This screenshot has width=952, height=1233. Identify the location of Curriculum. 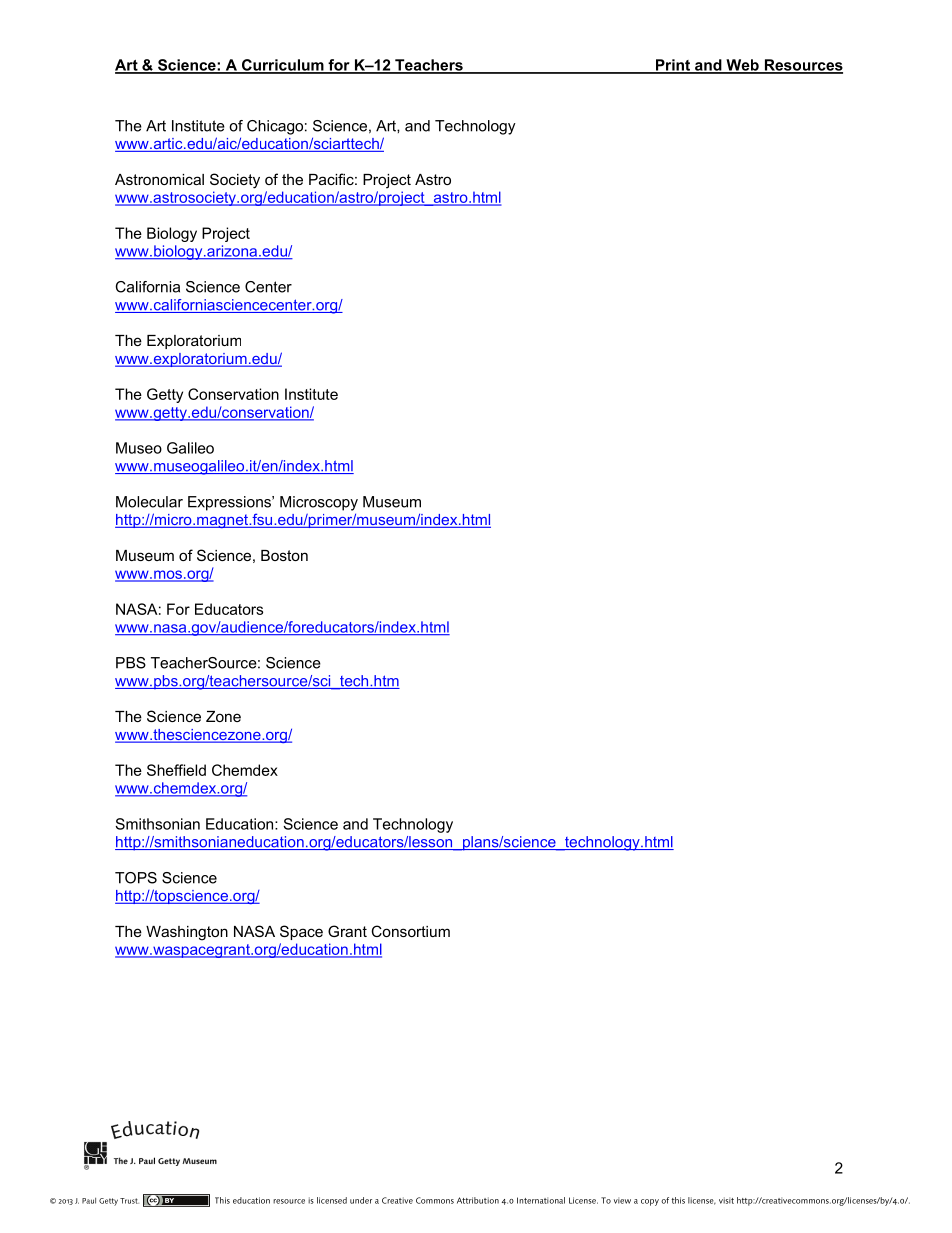
(283, 66).
